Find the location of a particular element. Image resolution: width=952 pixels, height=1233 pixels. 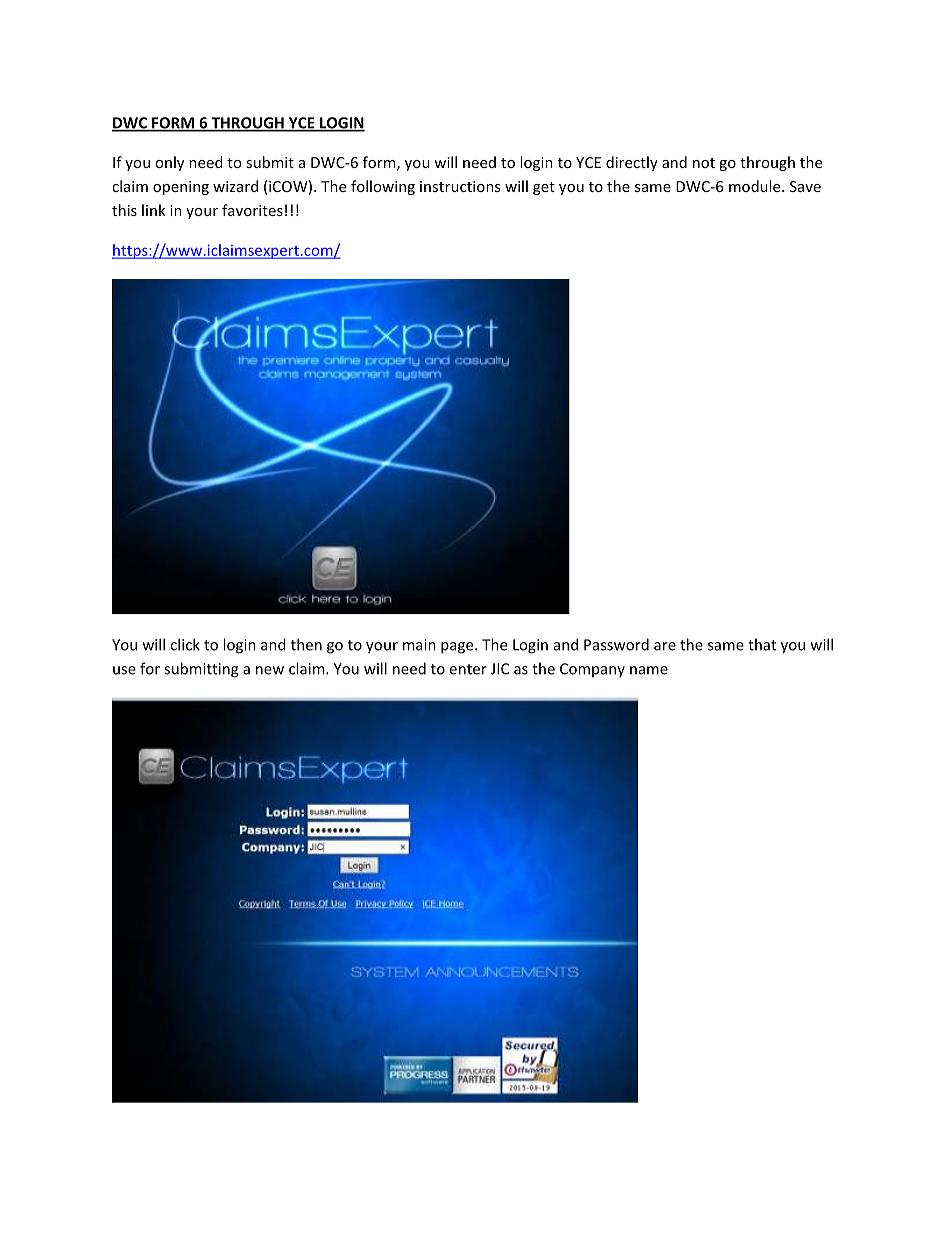

click is located at coordinates (185, 644).
